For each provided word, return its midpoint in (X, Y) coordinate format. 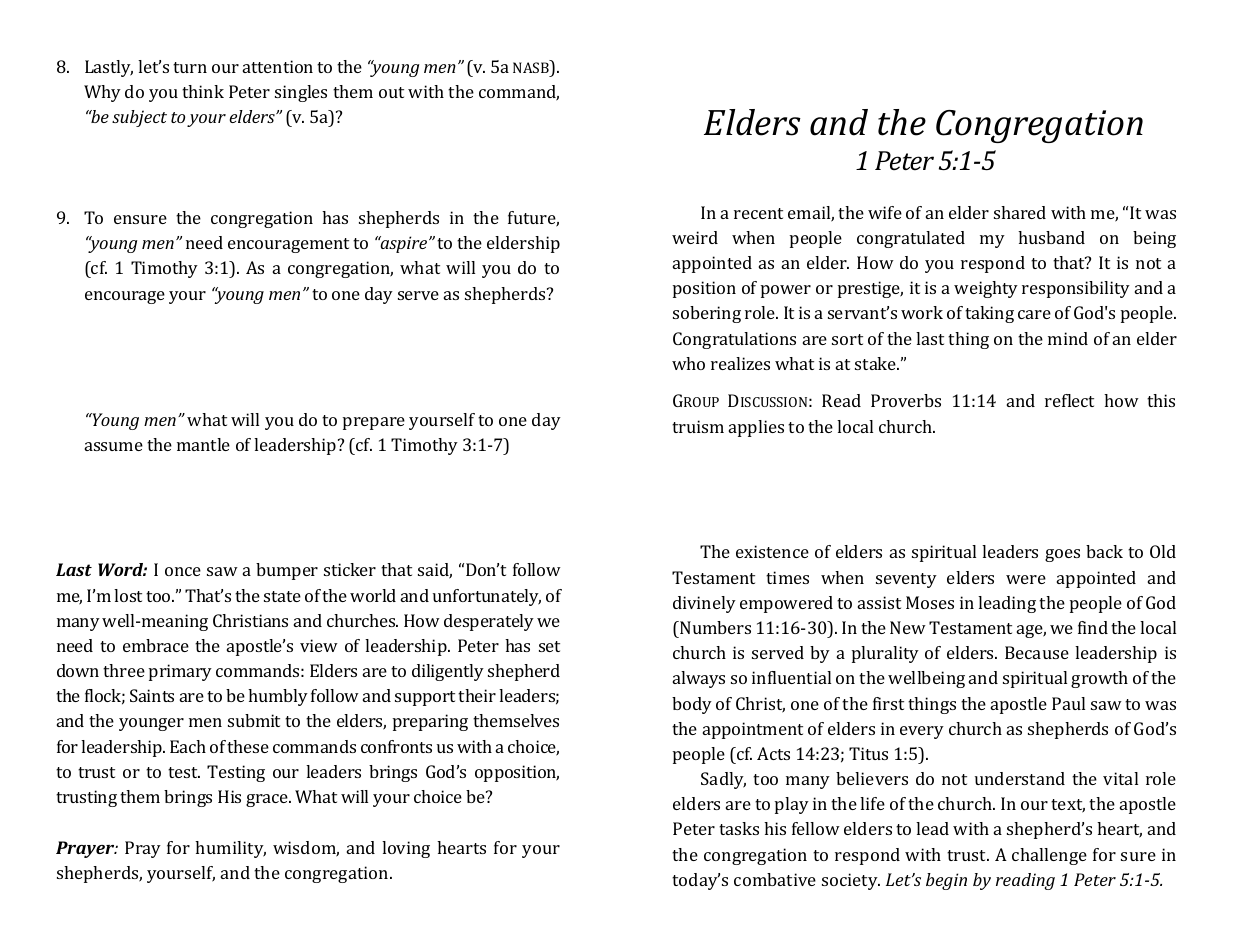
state (282, 596)
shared (1020, 212)
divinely (704, 604)
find (1093, 627)
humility (230, 849)
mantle (203, 444)
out (391, 92)
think (203, 91)
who (688, 363)
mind (1068, 338)
